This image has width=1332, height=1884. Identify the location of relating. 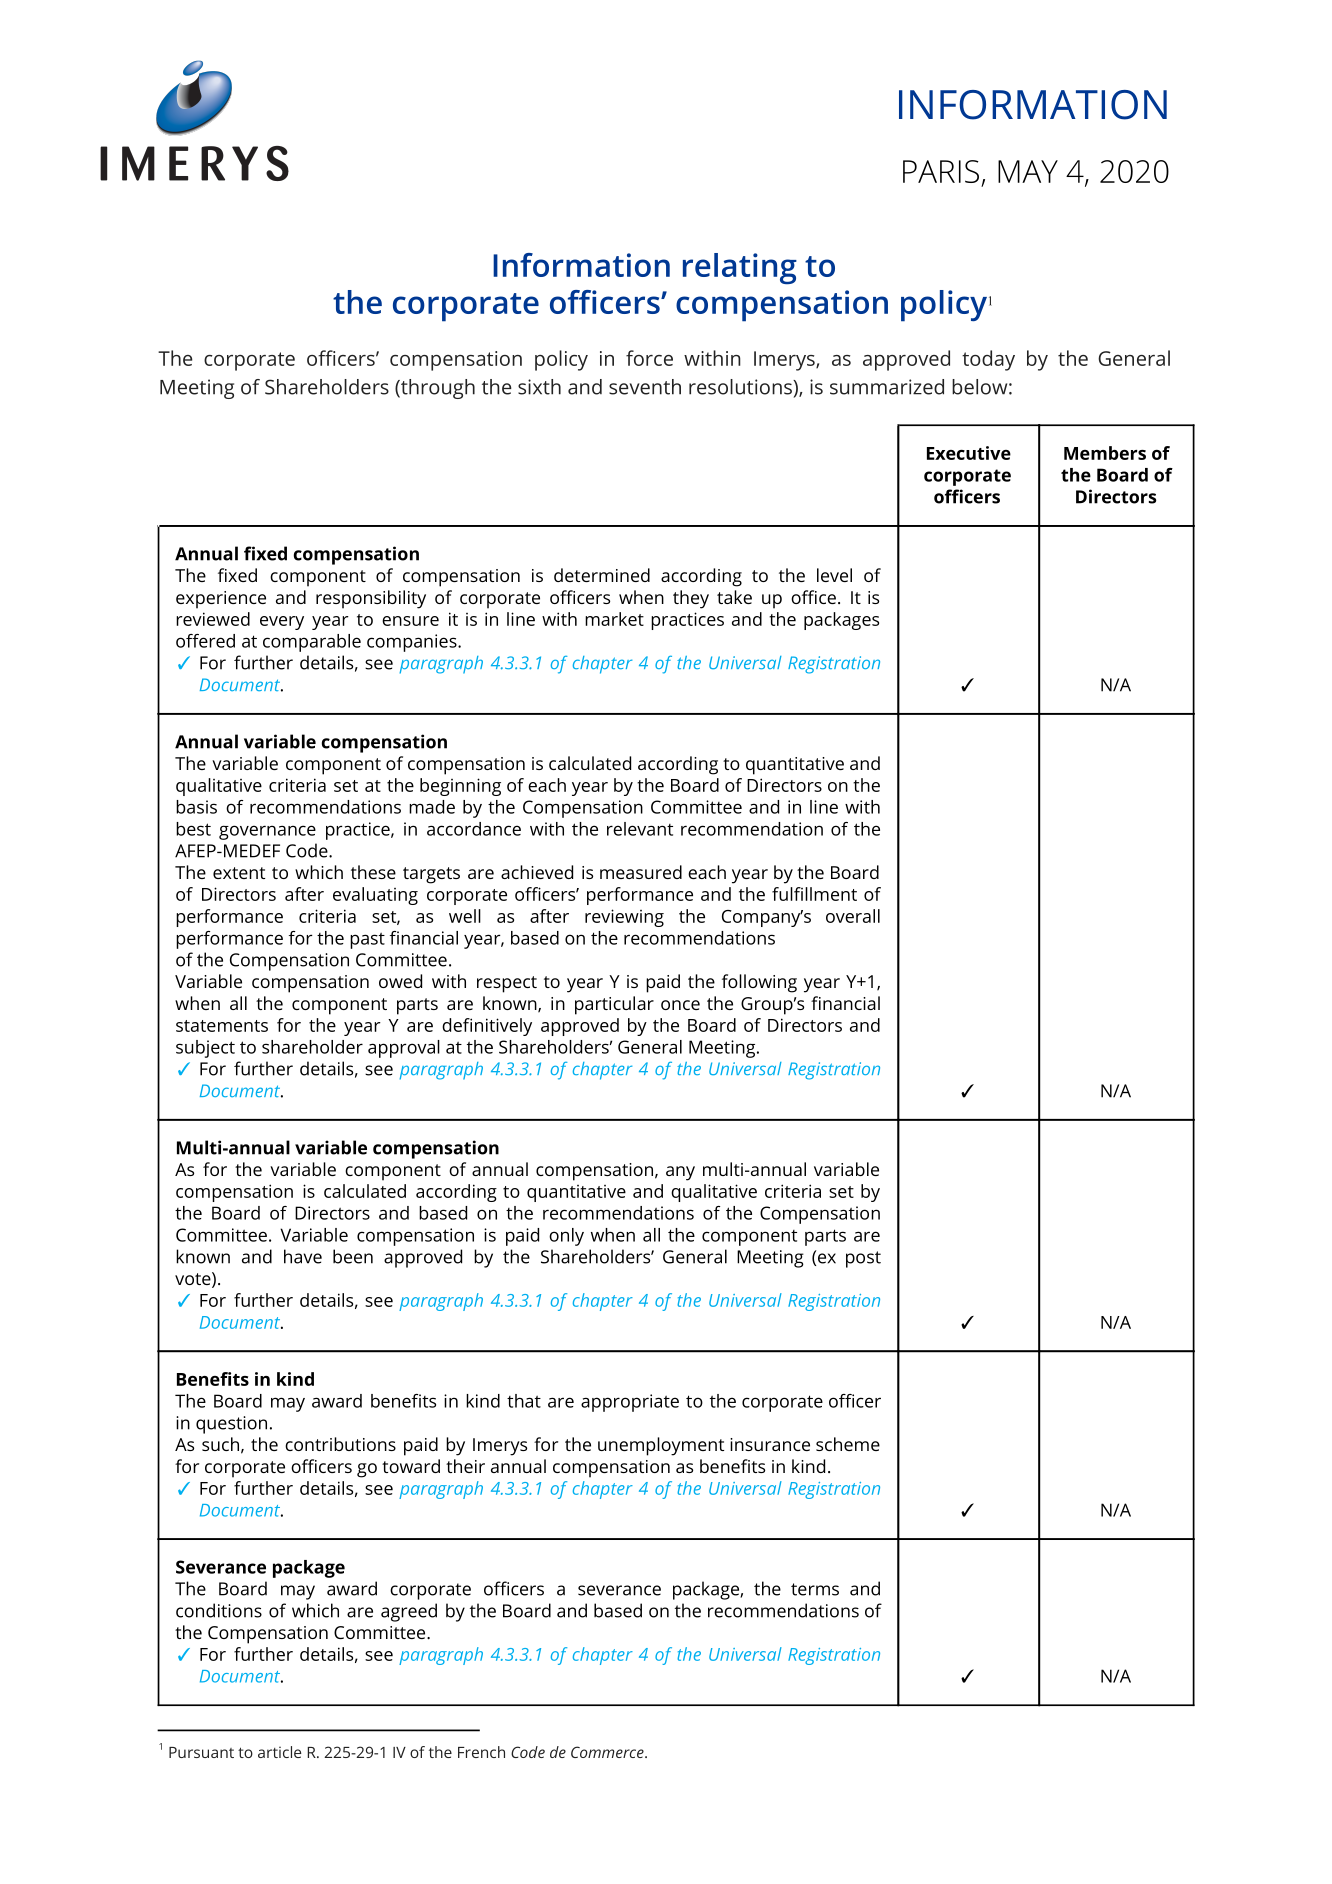
(740, 268).
